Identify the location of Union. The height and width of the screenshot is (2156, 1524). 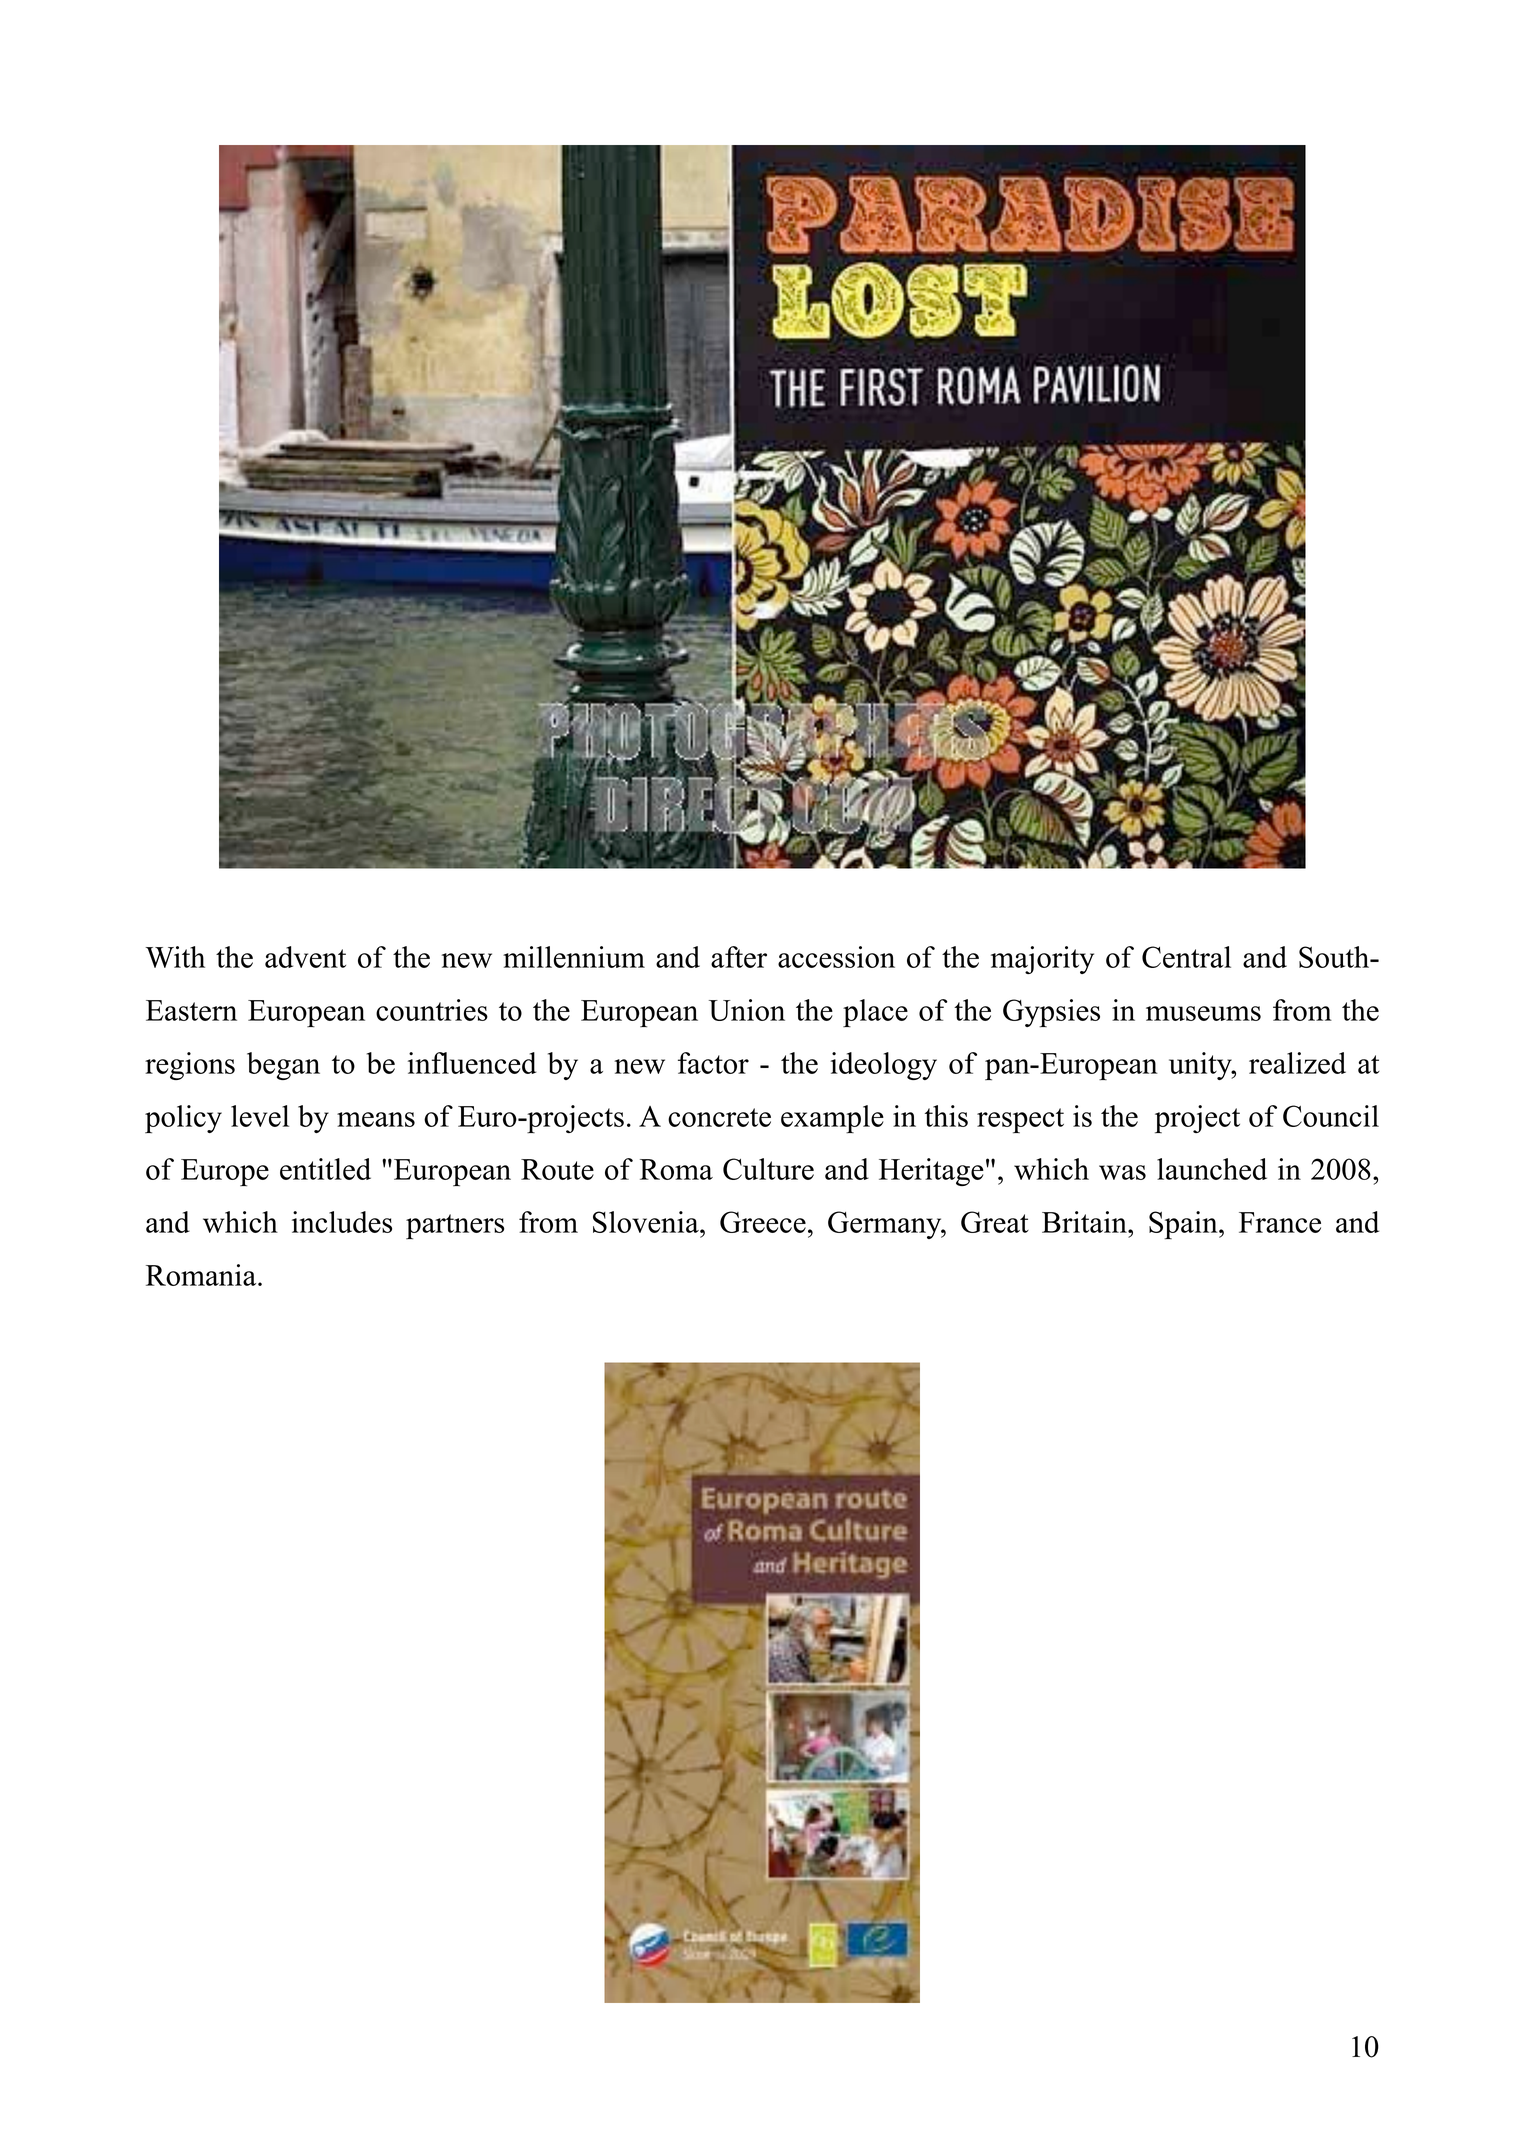
(747, 1010).
